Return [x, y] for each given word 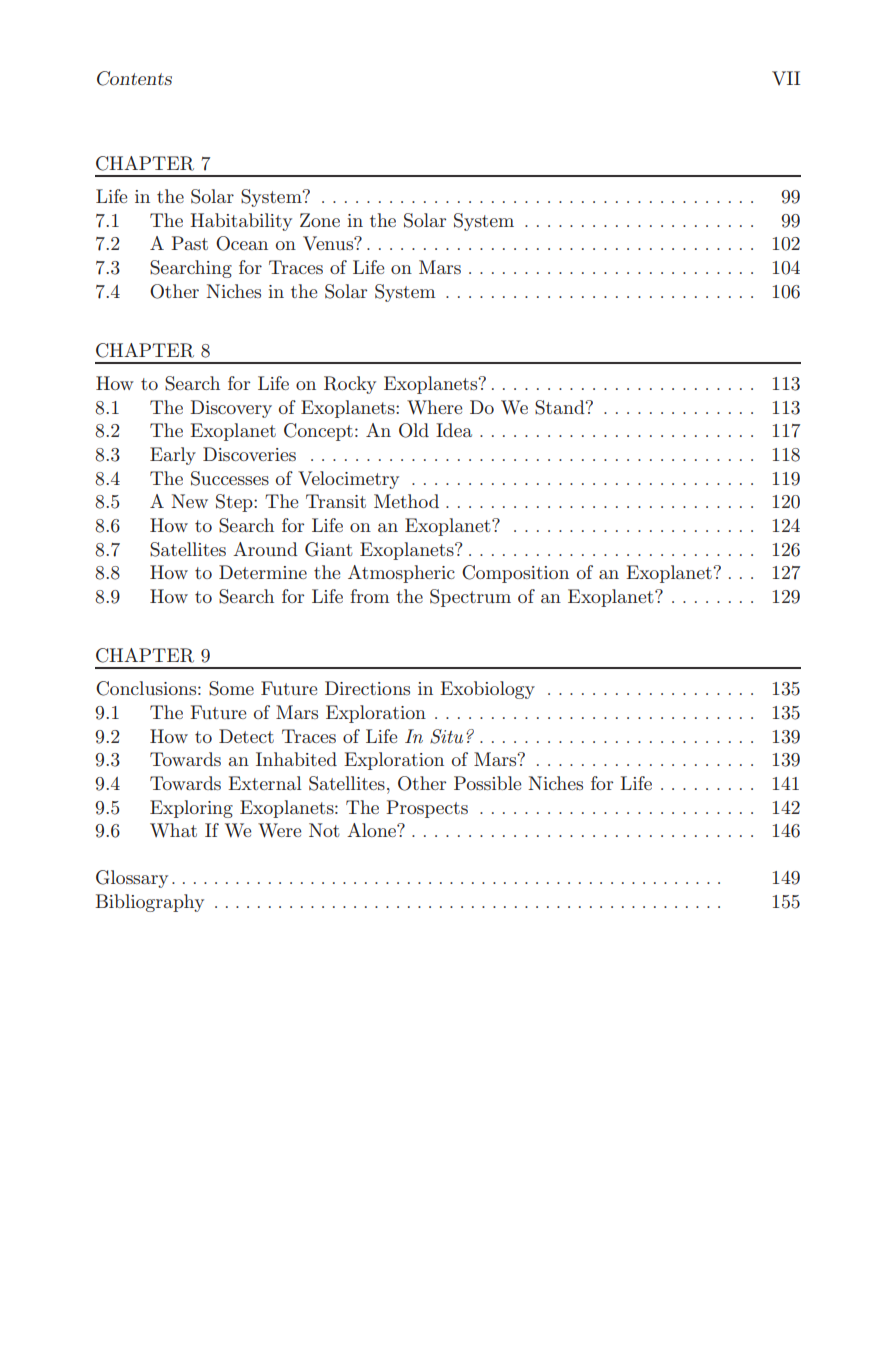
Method [406, 501]
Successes [230, 478]
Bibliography [149, 903]
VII [786, 78]
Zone [320, 220]
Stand [561, 407]
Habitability [241, 222]
